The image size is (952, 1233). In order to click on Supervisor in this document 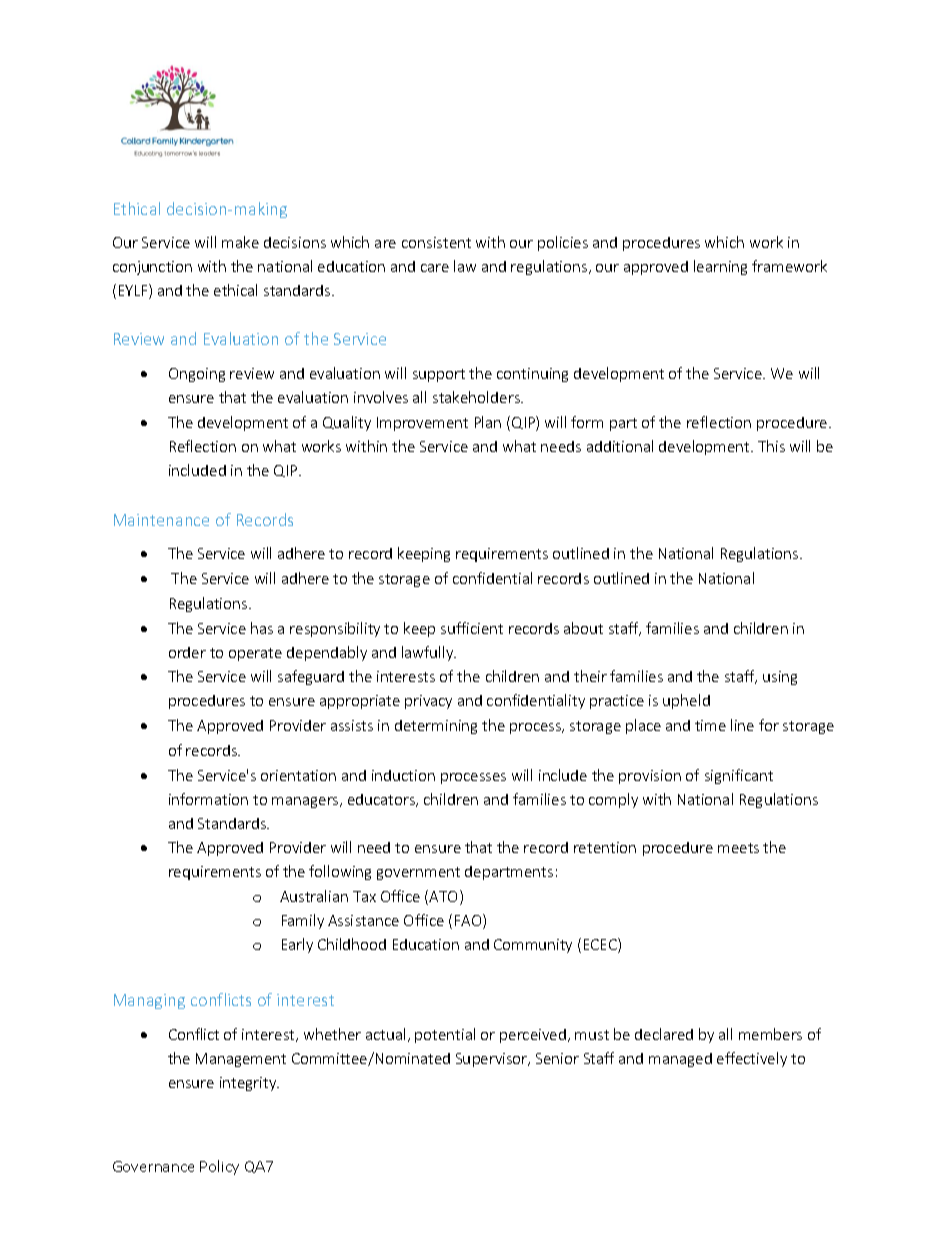, I will do `click(493, 1060)`.
